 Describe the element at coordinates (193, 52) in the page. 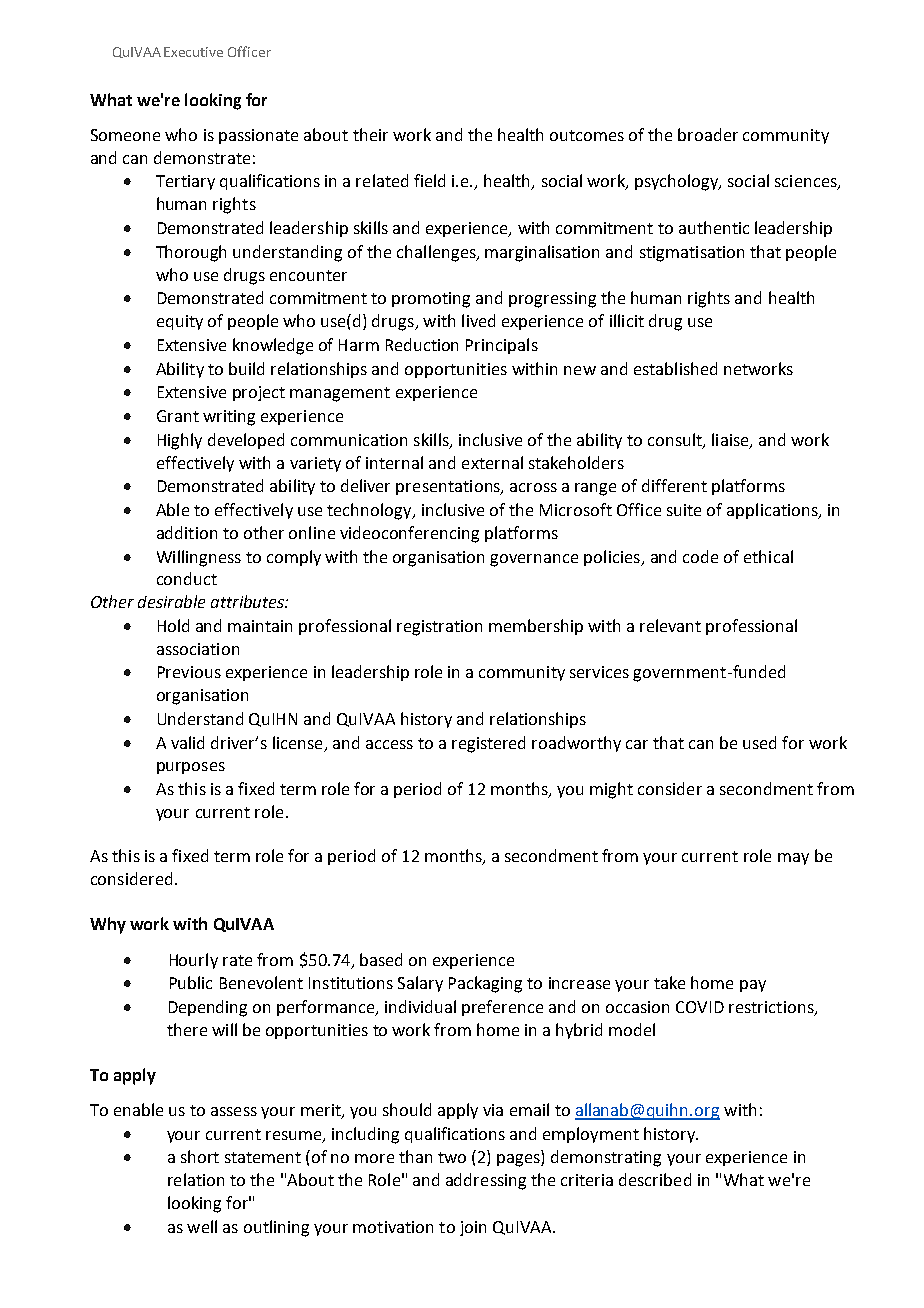

I see `Executive` at that location.
